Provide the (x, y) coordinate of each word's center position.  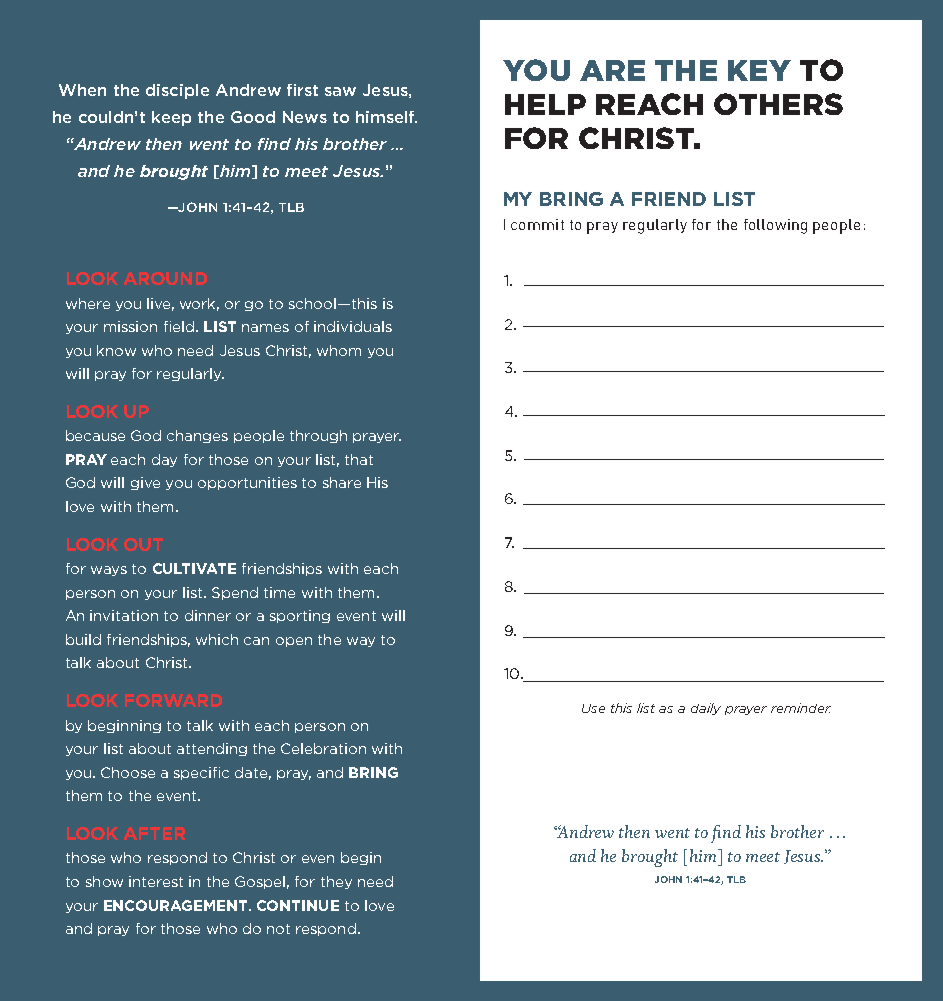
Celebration (323, 748)
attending (212, 749)
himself (386, 117)
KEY (759, 70)
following (775, 226)
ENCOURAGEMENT (177, 905)
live (160, 304)
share (342, 482)
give (145, 483)
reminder (801, 708)
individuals (353, 326)
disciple (177, 91)
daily (706, 709)
